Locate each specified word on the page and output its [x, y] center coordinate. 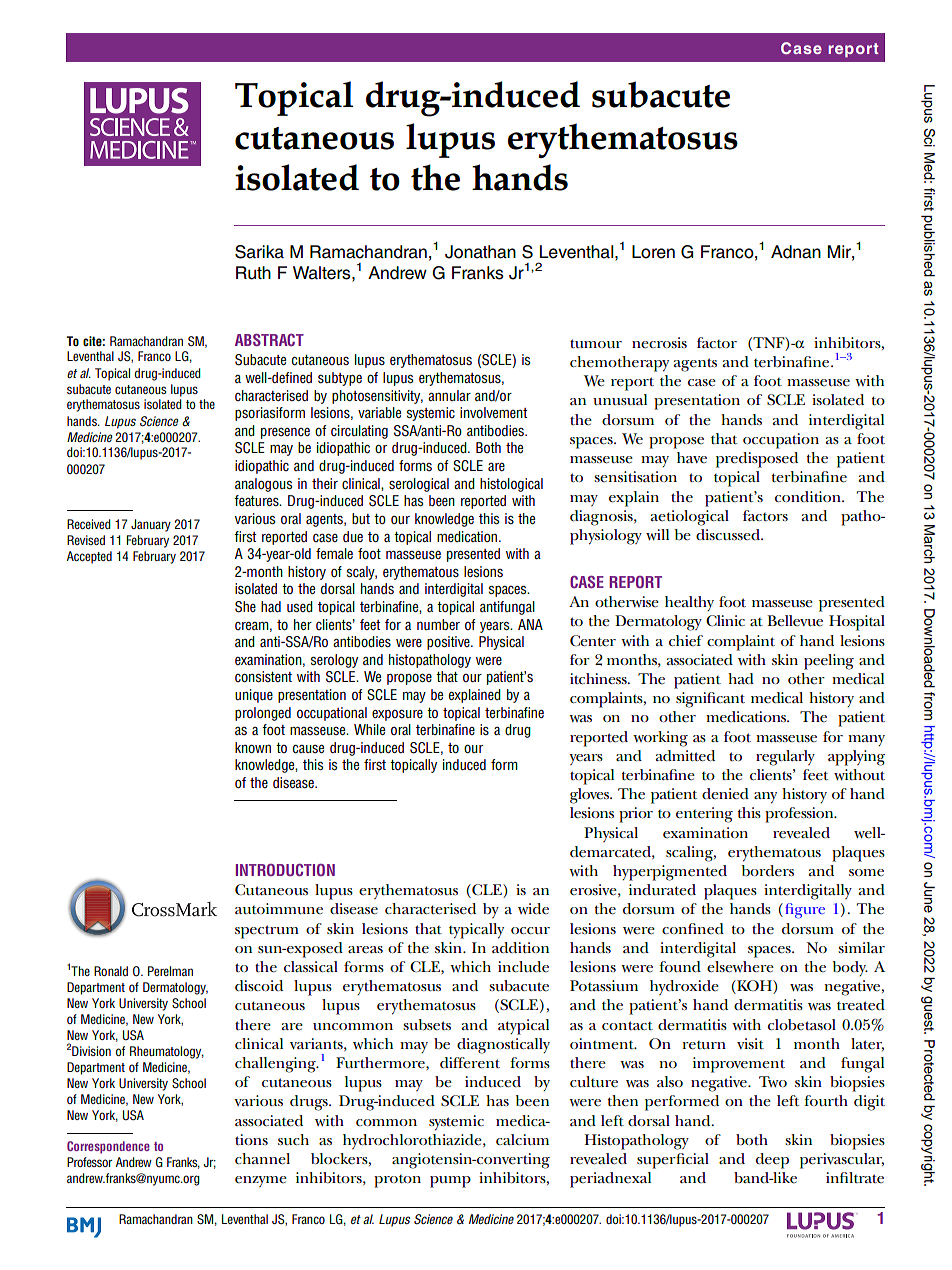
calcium [522, 1139]
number [438, 624]
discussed [729, 535]
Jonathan [480, 252]
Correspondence [108, 1147]
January [151, 525]
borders [767, 871]
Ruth [253, 273]
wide [533, 908]
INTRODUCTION [285, 870]
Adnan [796, 252]
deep [772, 1161]
